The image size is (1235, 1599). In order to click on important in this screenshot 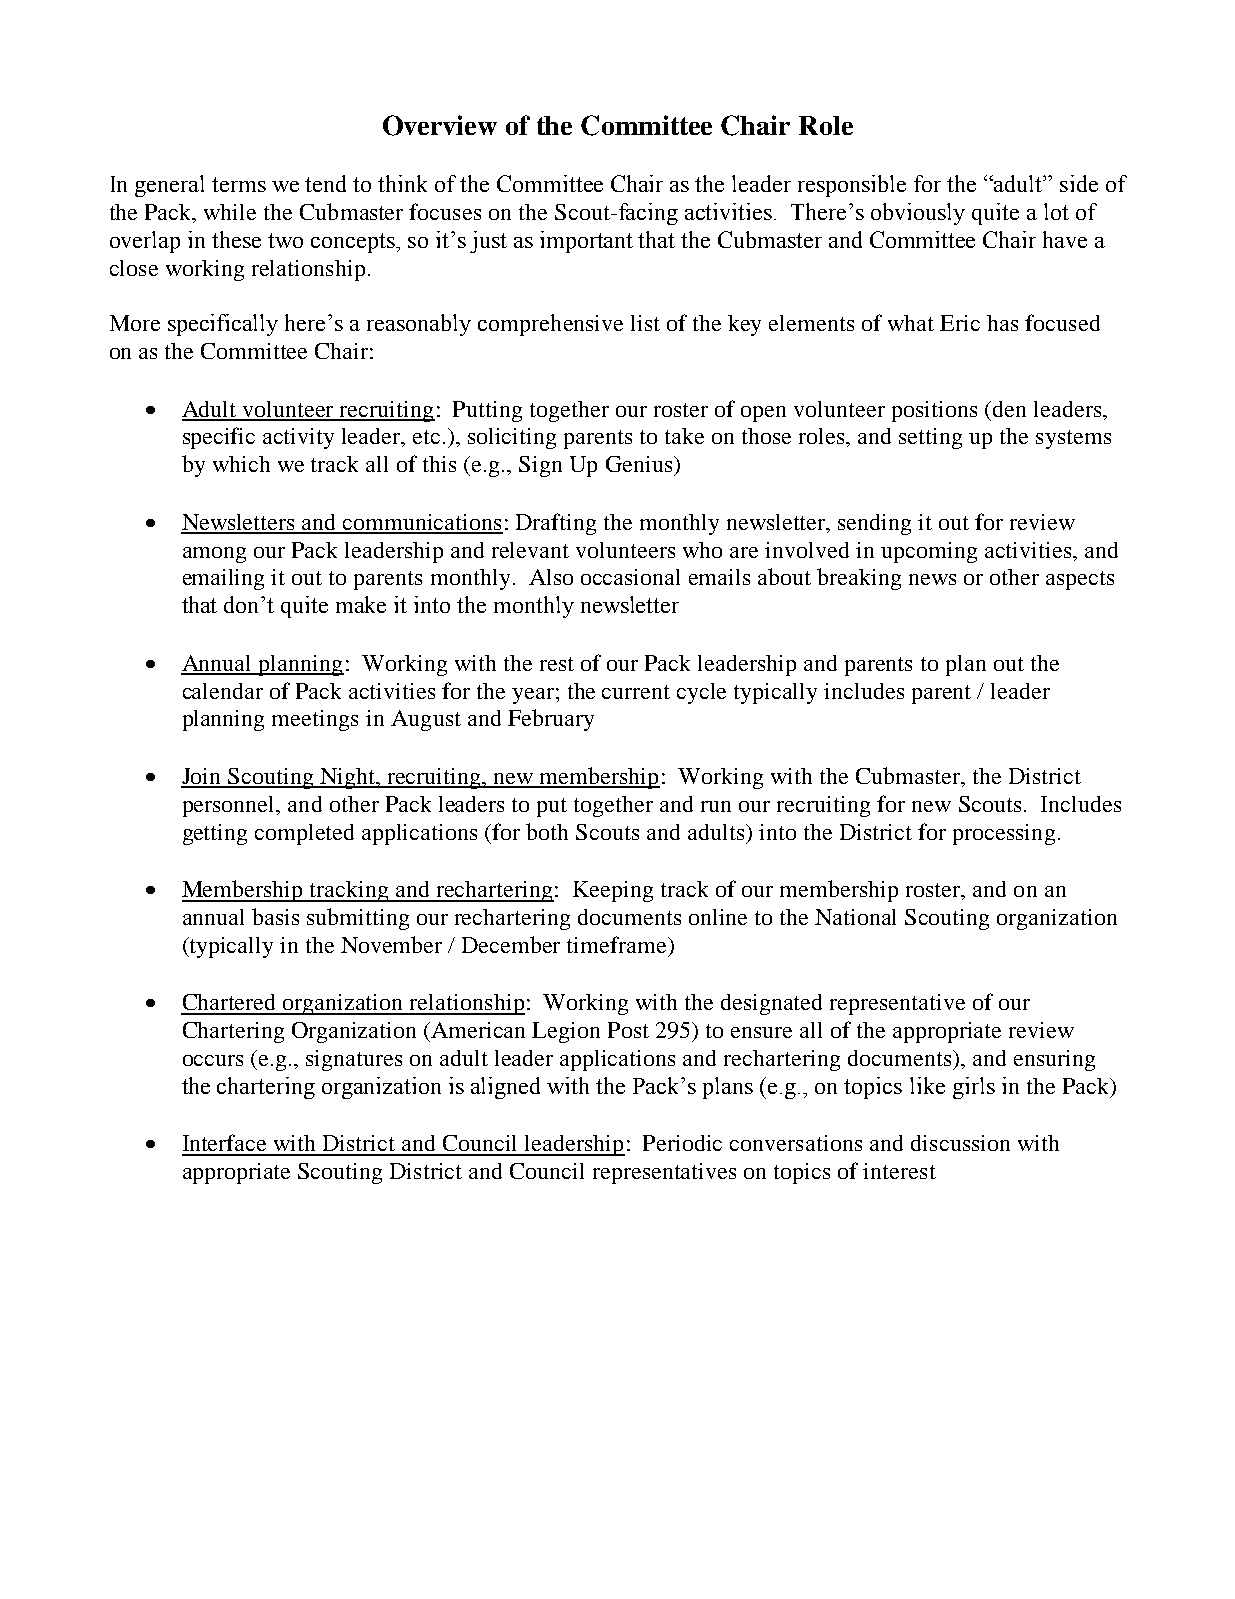, I will do `click(586, 242)`.
